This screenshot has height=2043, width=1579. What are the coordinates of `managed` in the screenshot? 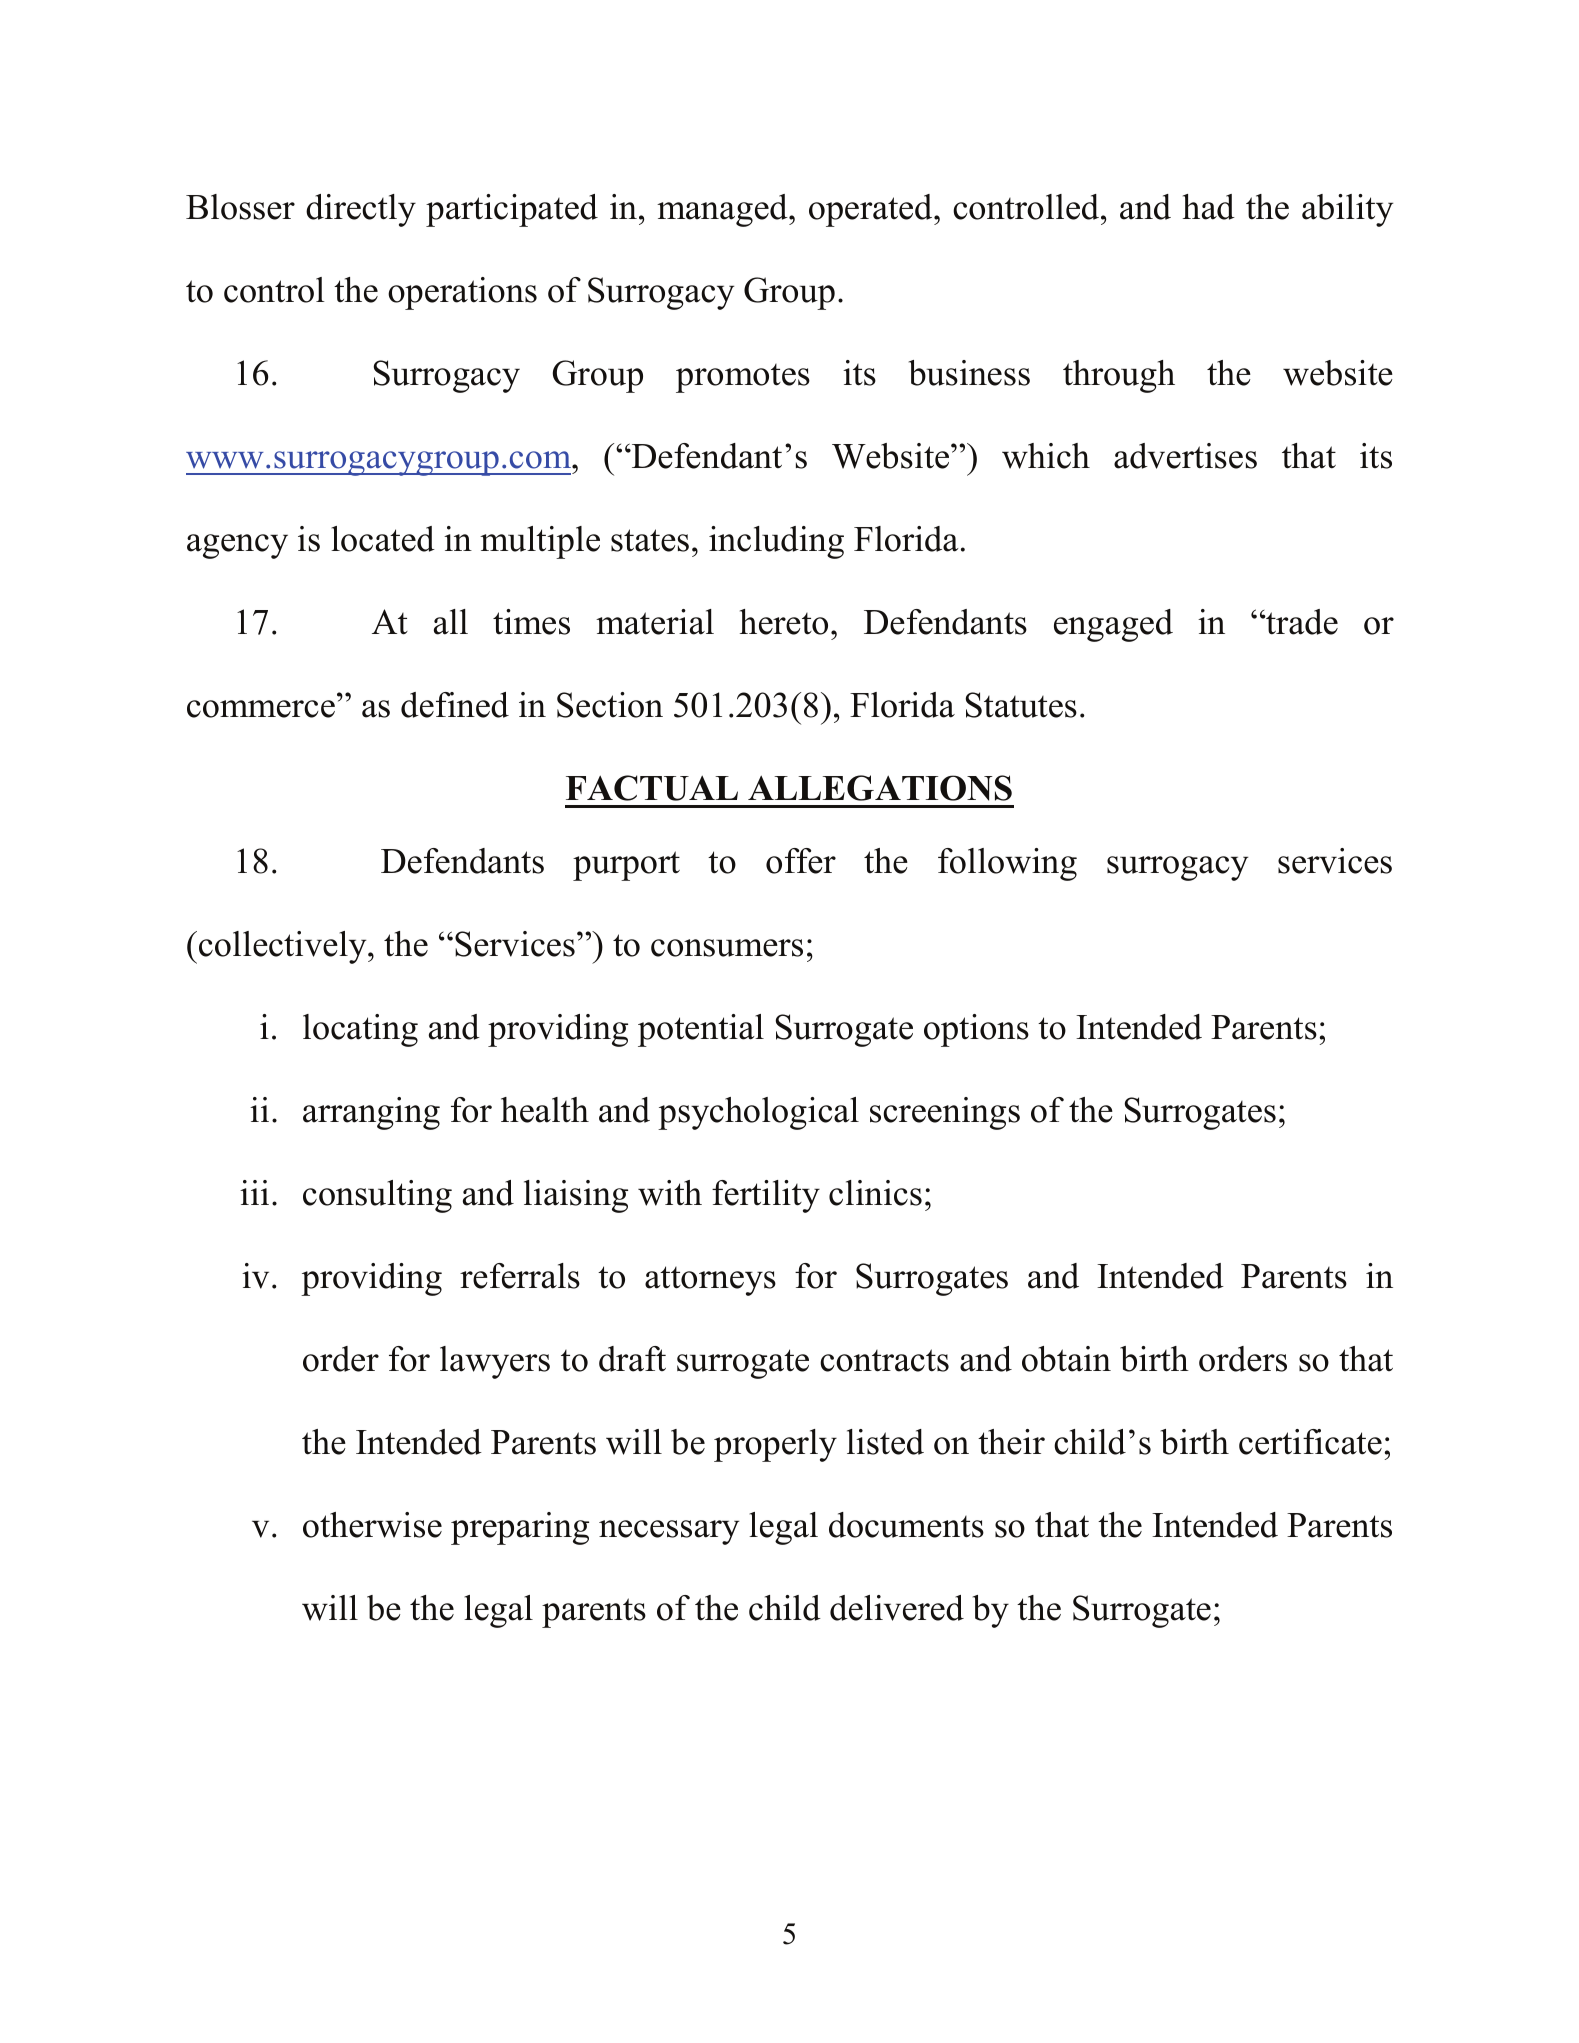 It's located at (723, 210).
